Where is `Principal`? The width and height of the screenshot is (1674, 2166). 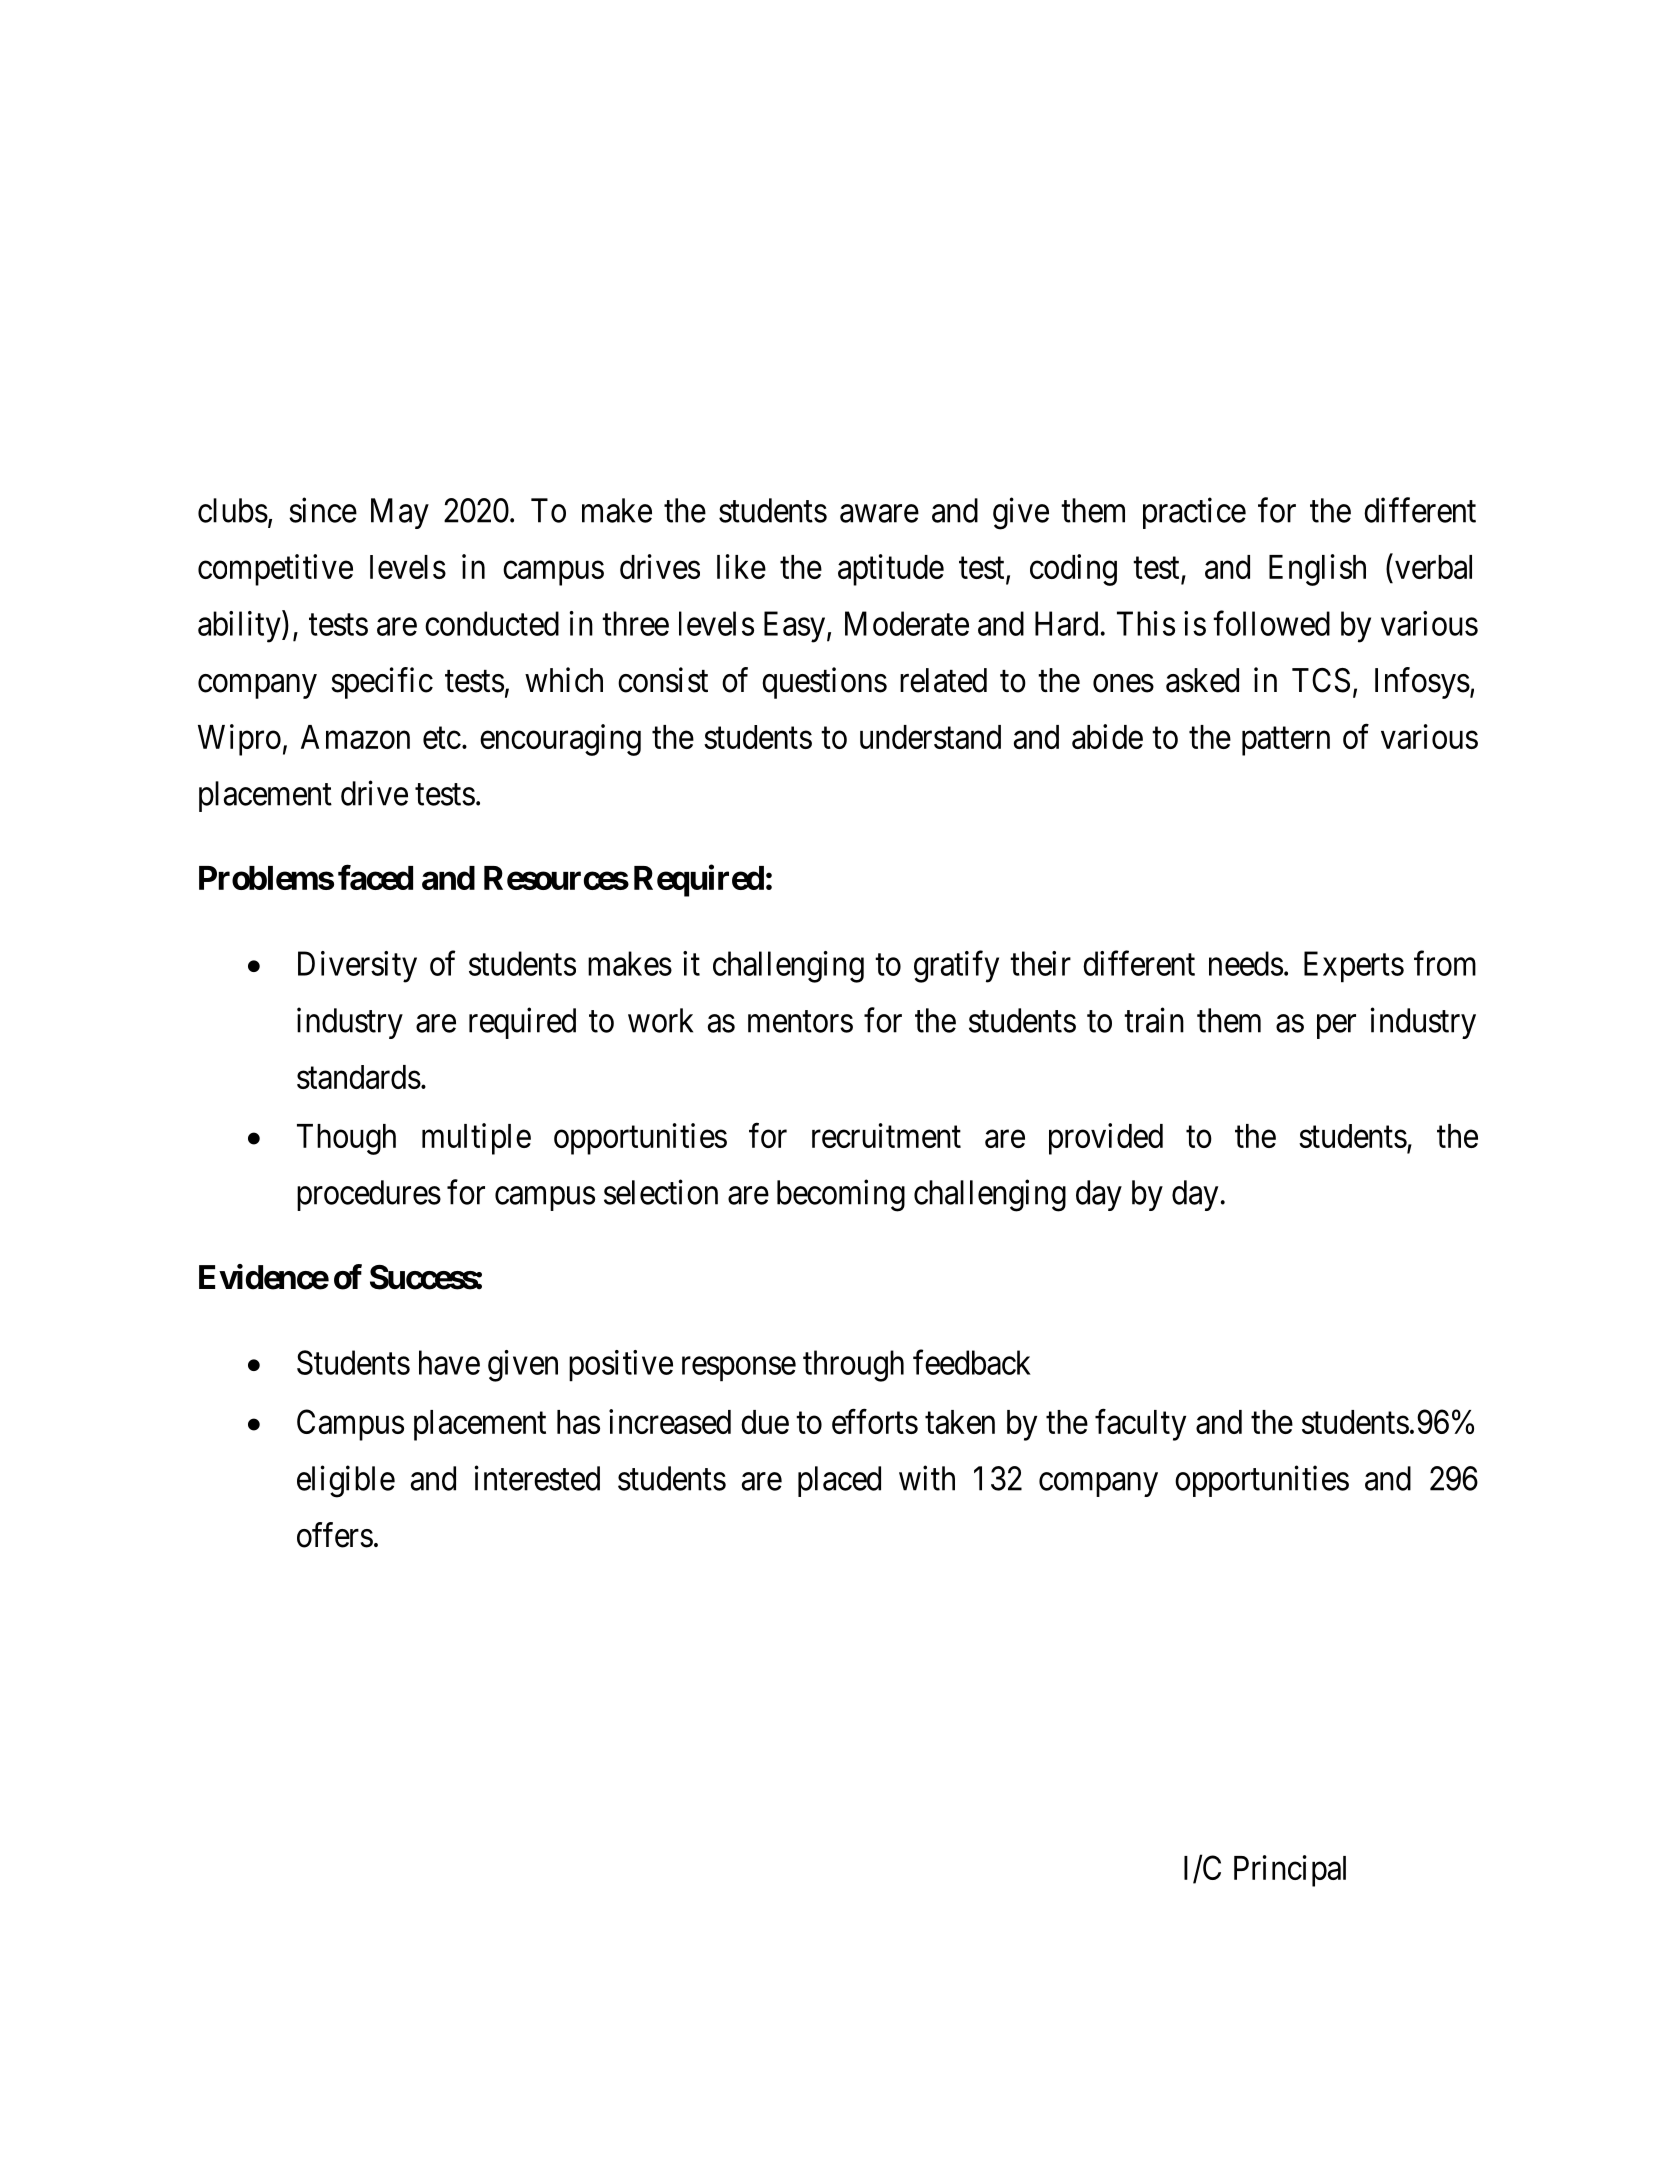 Principal is located at coordinates (1290, 1871).
